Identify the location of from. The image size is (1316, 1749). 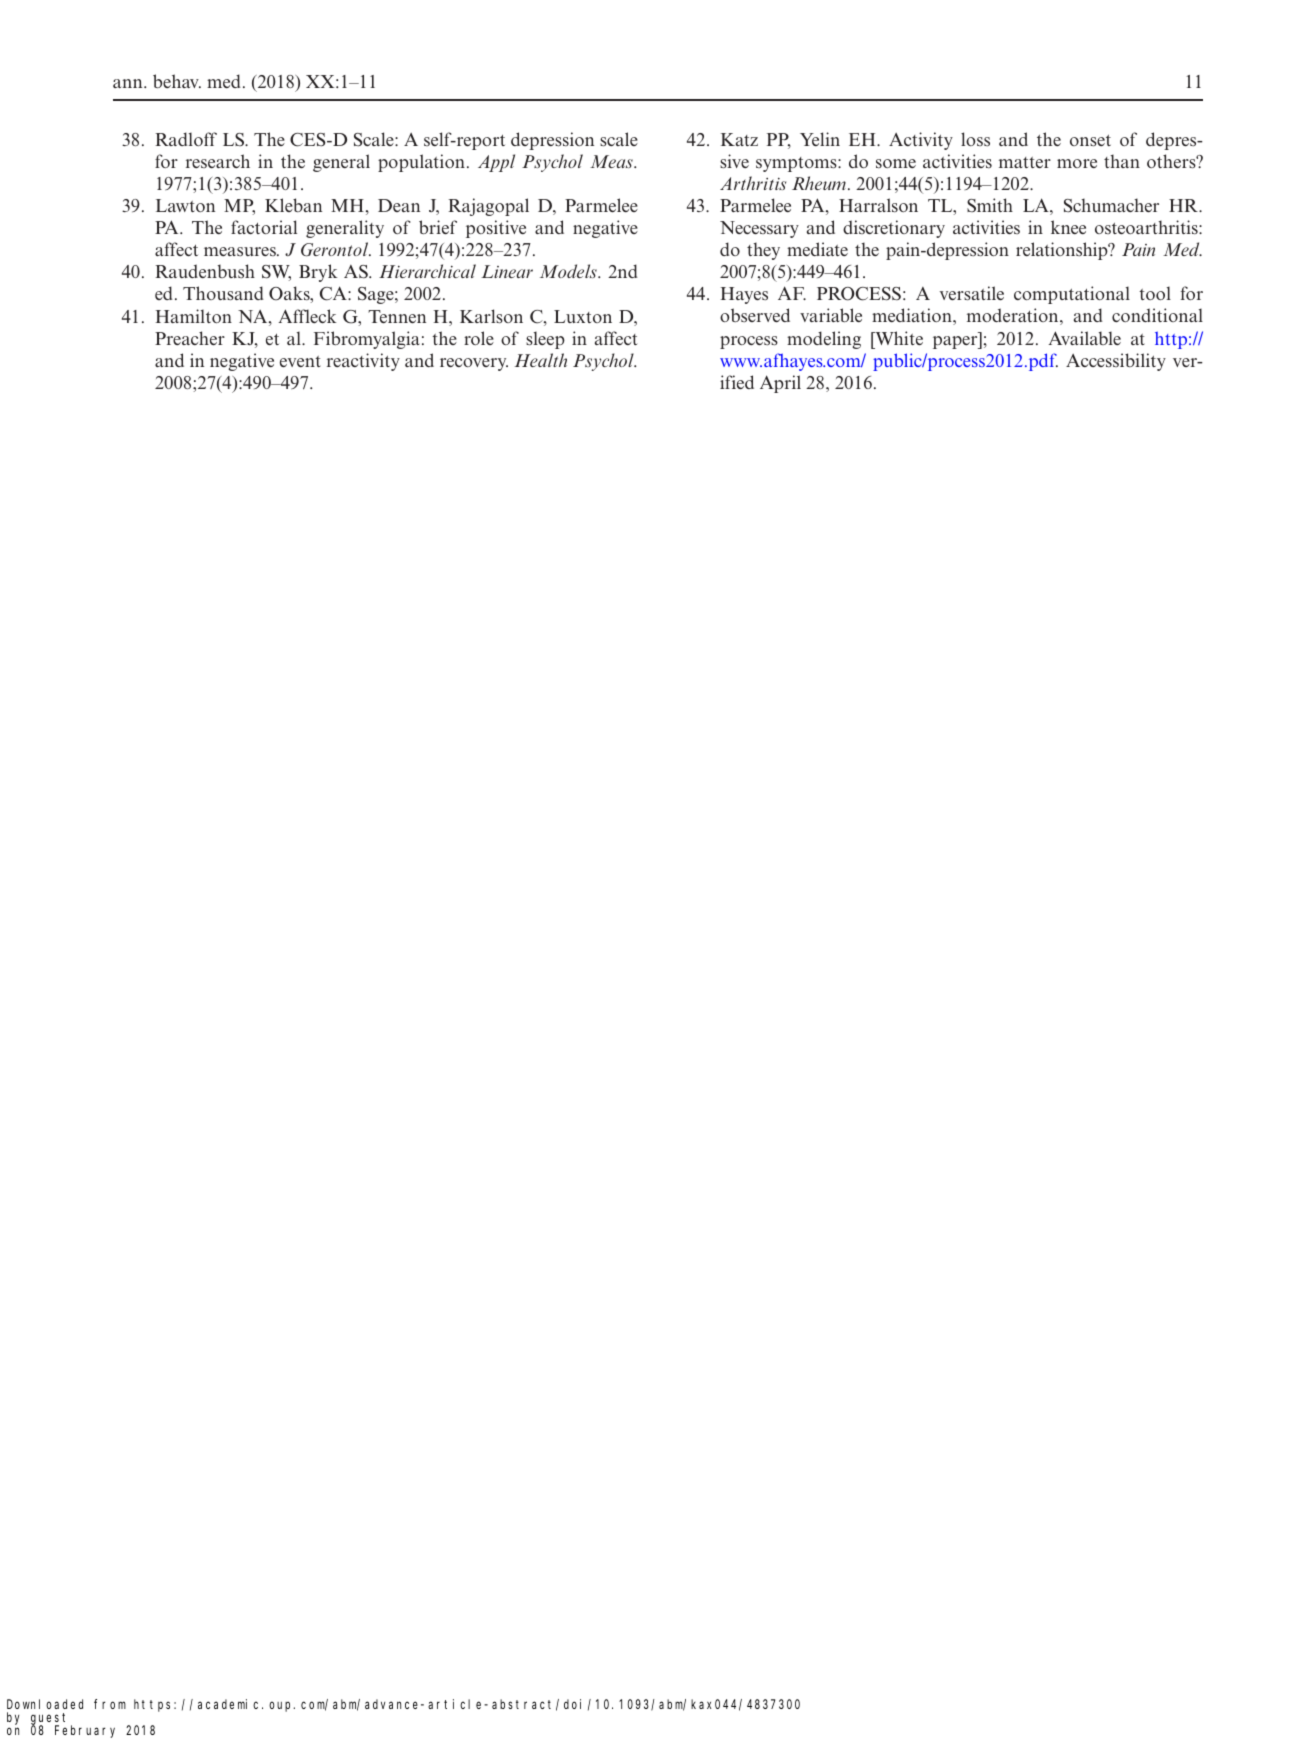
(110, 1704).
